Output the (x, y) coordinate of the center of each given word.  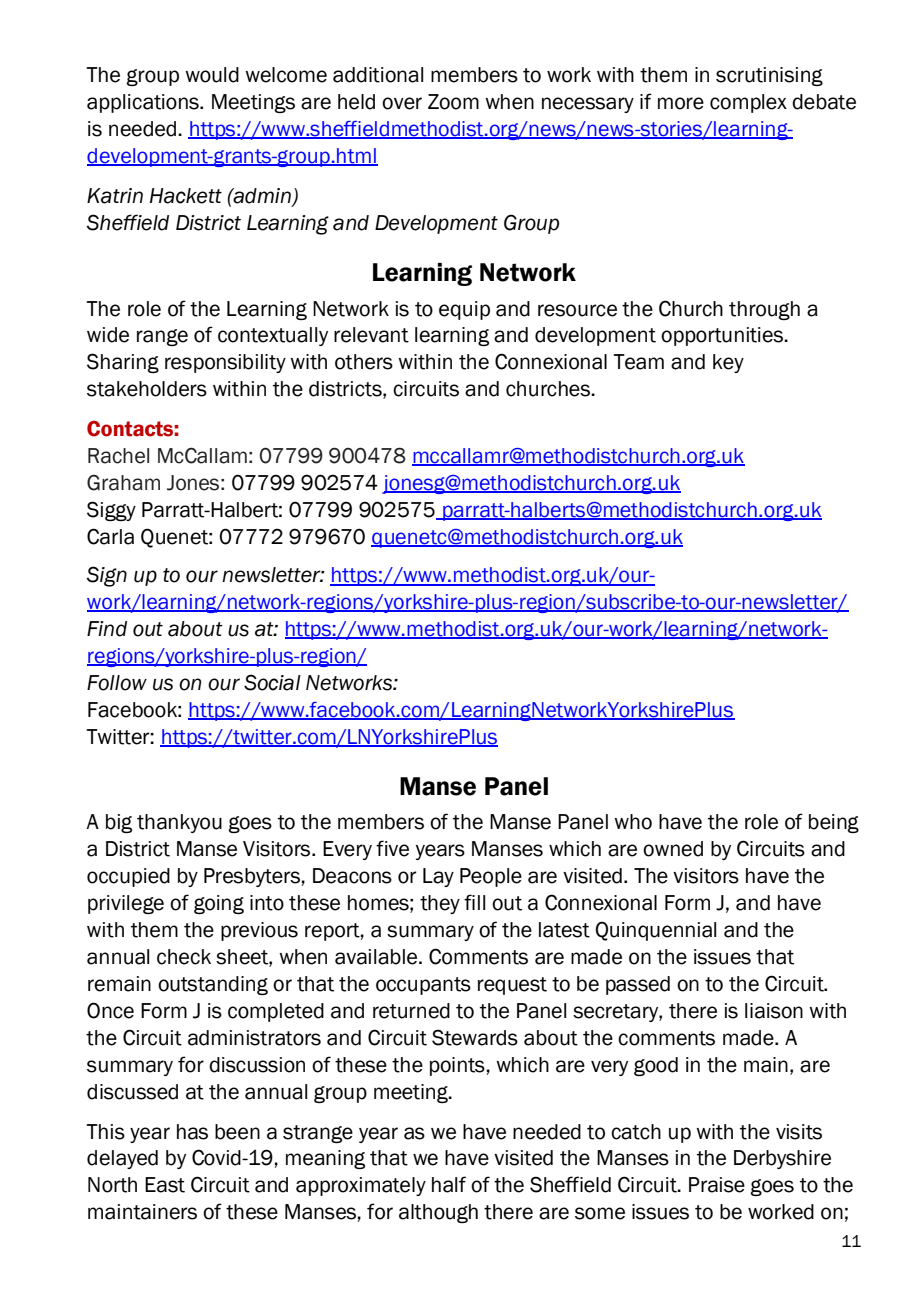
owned (673, 849)
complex (748, 103)
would (212, 75)
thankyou (179, 823)
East (165, 1185)
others (364, 362)
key (728, 363)
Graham (123, 482)
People (491, 877)
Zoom (453, 102)
